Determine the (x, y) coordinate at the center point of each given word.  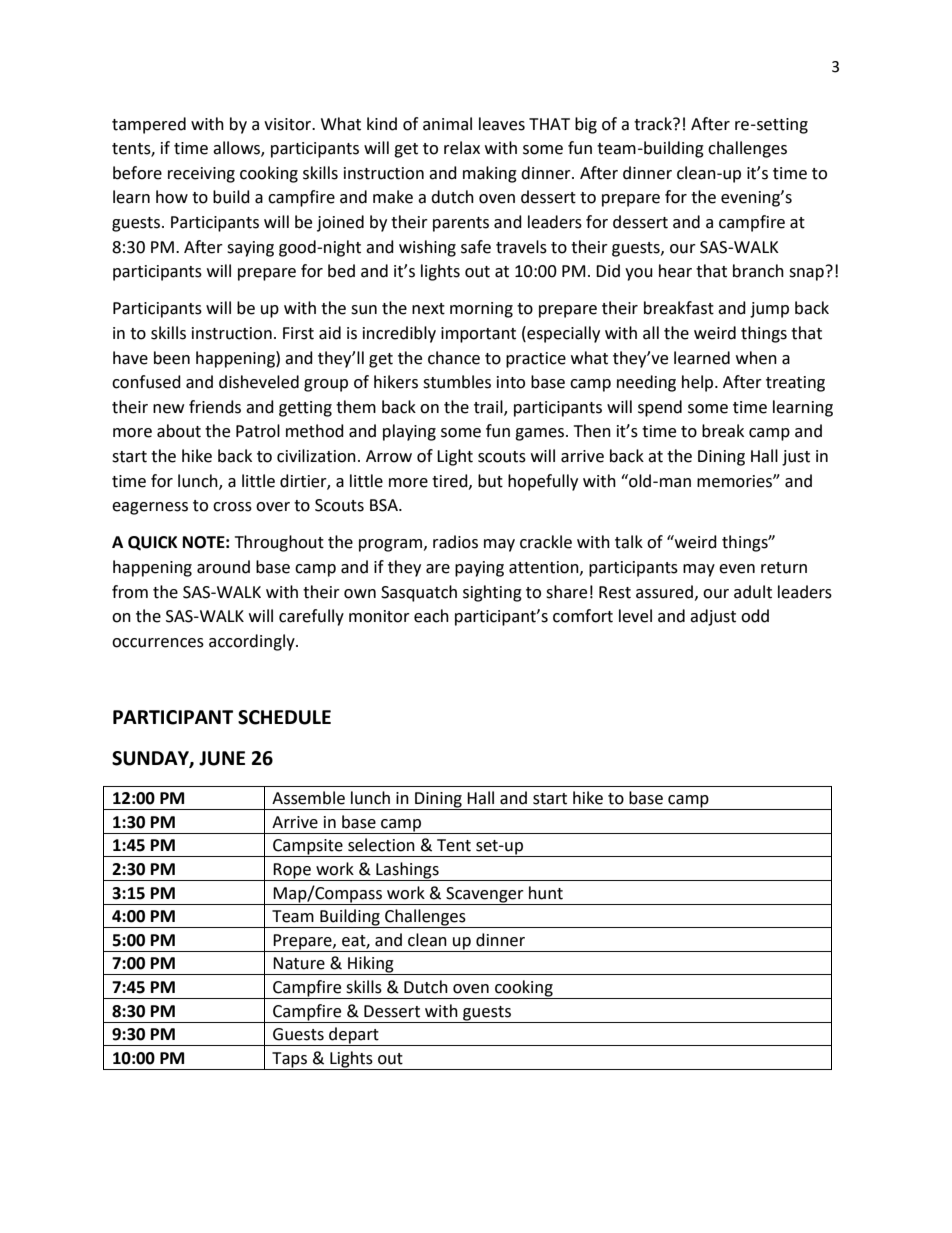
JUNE (222, 758)
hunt (546, 893)
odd (755, 616)
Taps (289, 1060)
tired (451, 481)
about (179, 431)
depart (354, 1036)
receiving (201, 175)
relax (462, 148)
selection (381, 845)
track (654, 124)
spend (660, 408)
